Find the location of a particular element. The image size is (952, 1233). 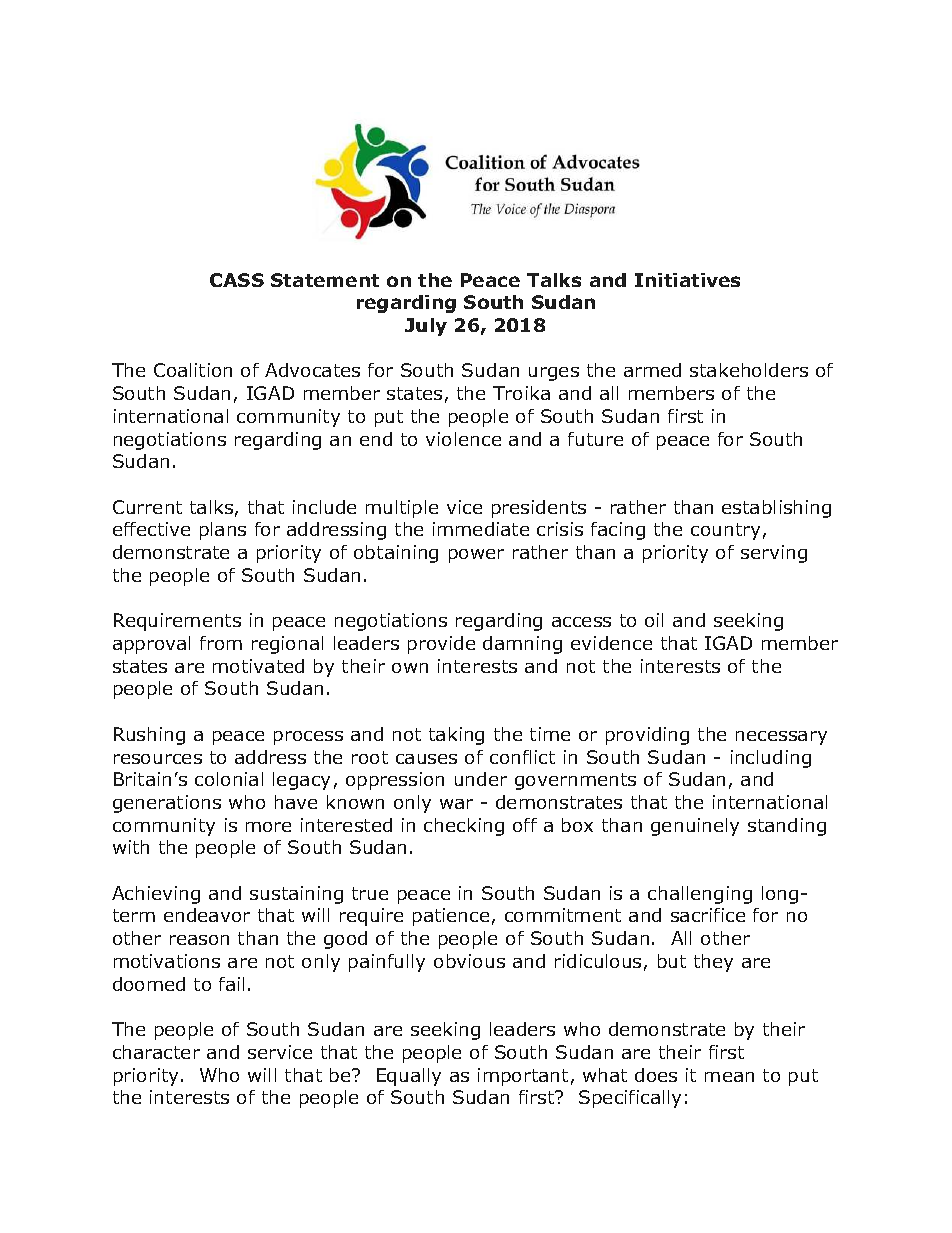

CASS is located at coordinates (237, 280).
